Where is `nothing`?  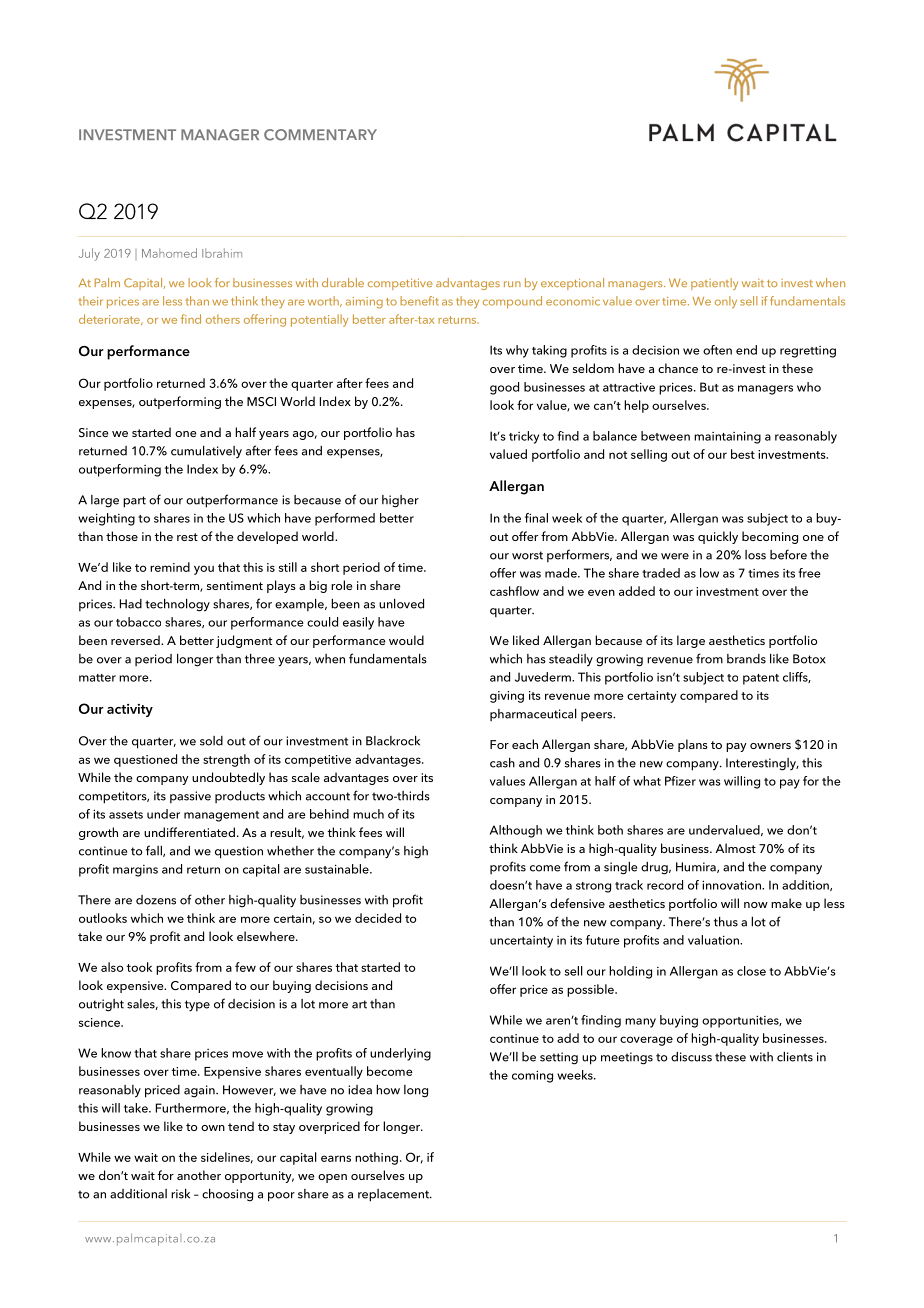
nothing is located at coordinates (376, 1158).
